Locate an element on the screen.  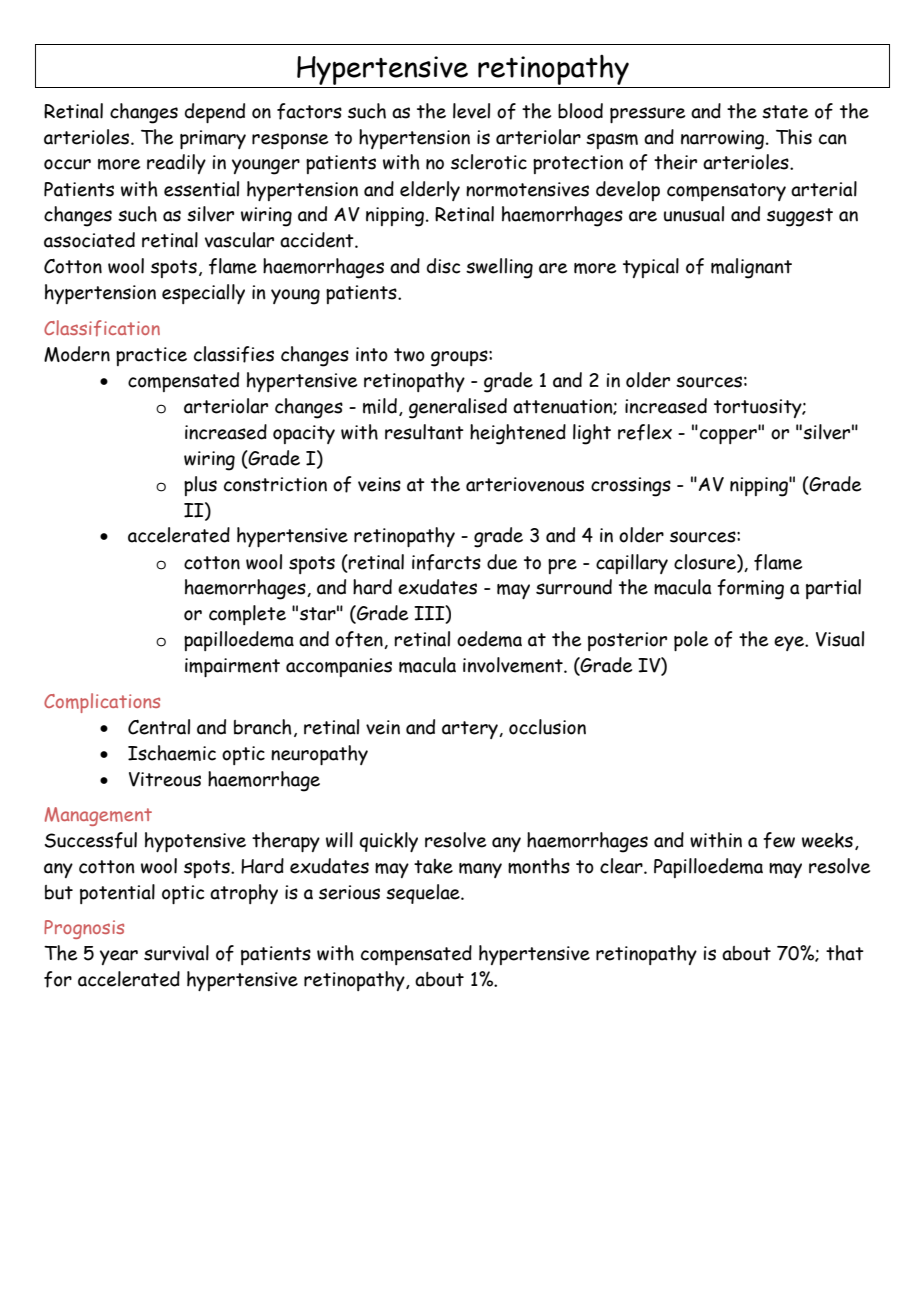
narrowing is located at coordinates (724, 140).
